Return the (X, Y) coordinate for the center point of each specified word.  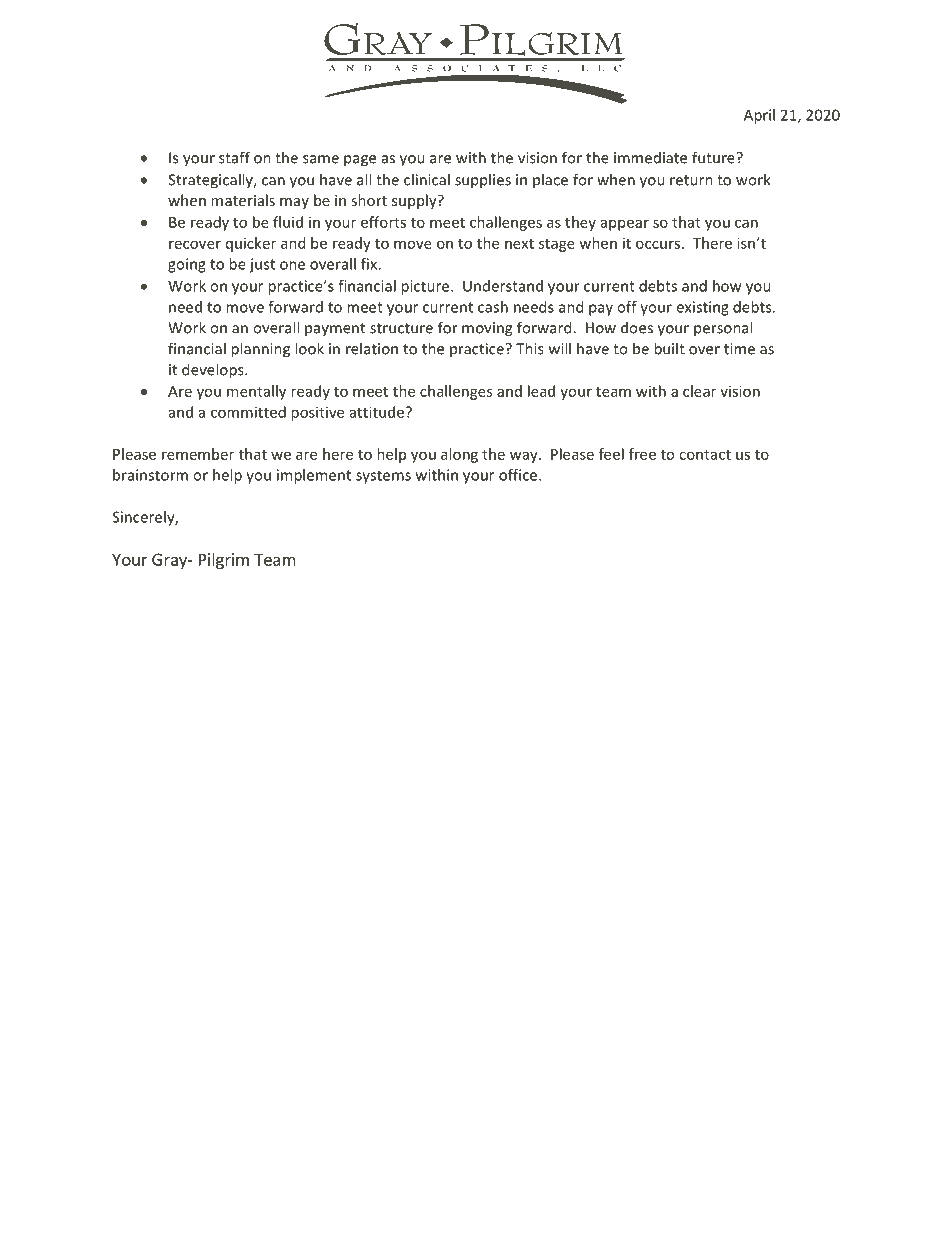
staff (234, 157)
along (459, 455)
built (669, 348)
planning (260, 350)
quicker (251, 244)
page (360, 161)
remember (198, 454)
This (530, 348)
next (519, 244)
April (759, 116)
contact (705, 455)
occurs (658, 244)
